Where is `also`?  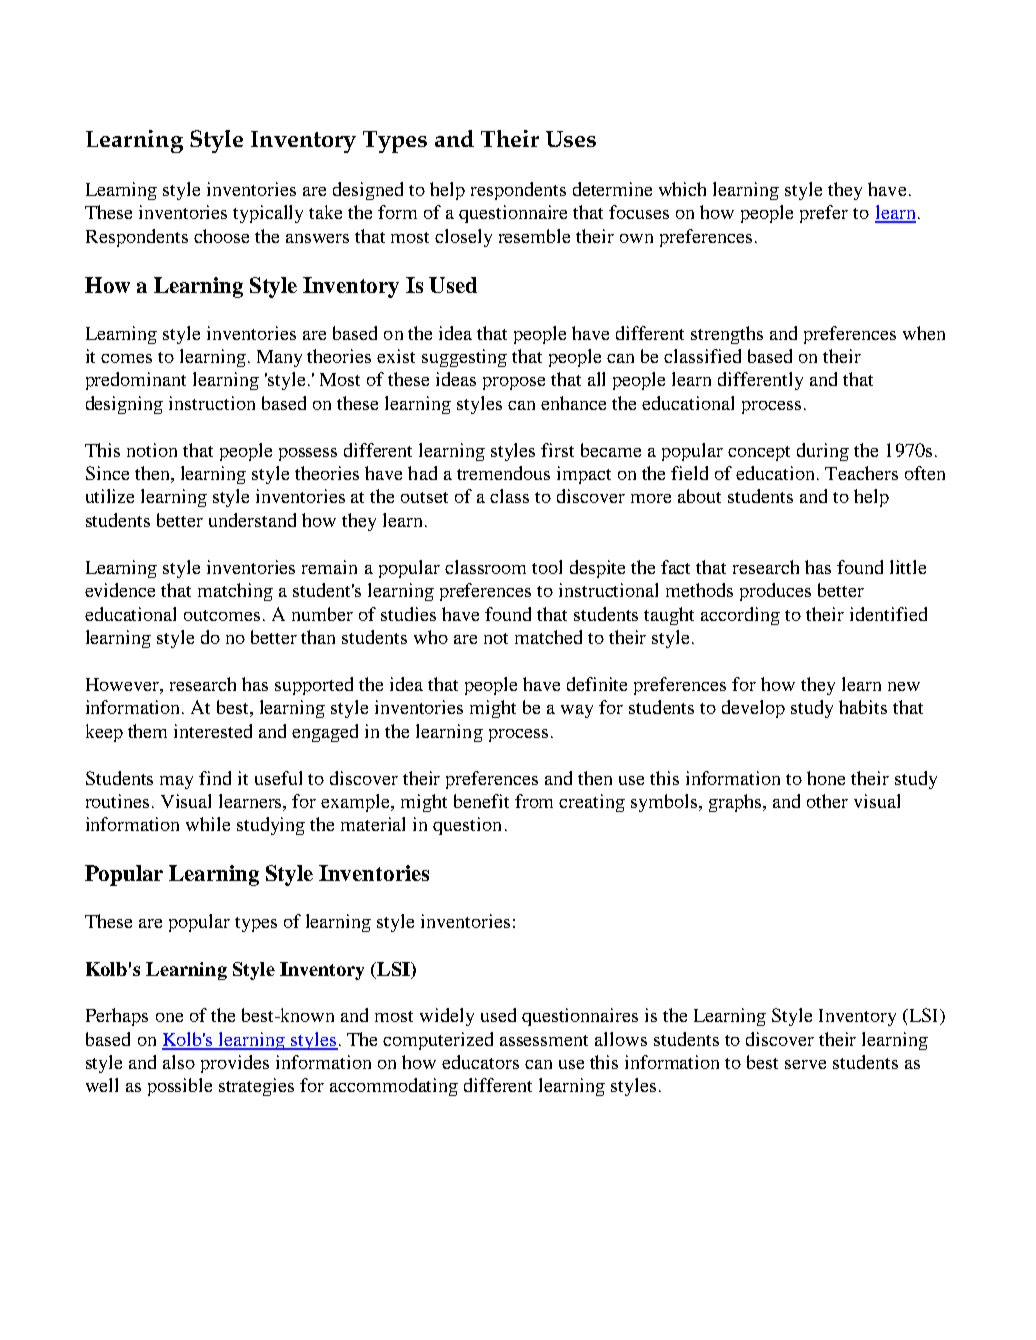
also is located at coordinates (179, 1062).
